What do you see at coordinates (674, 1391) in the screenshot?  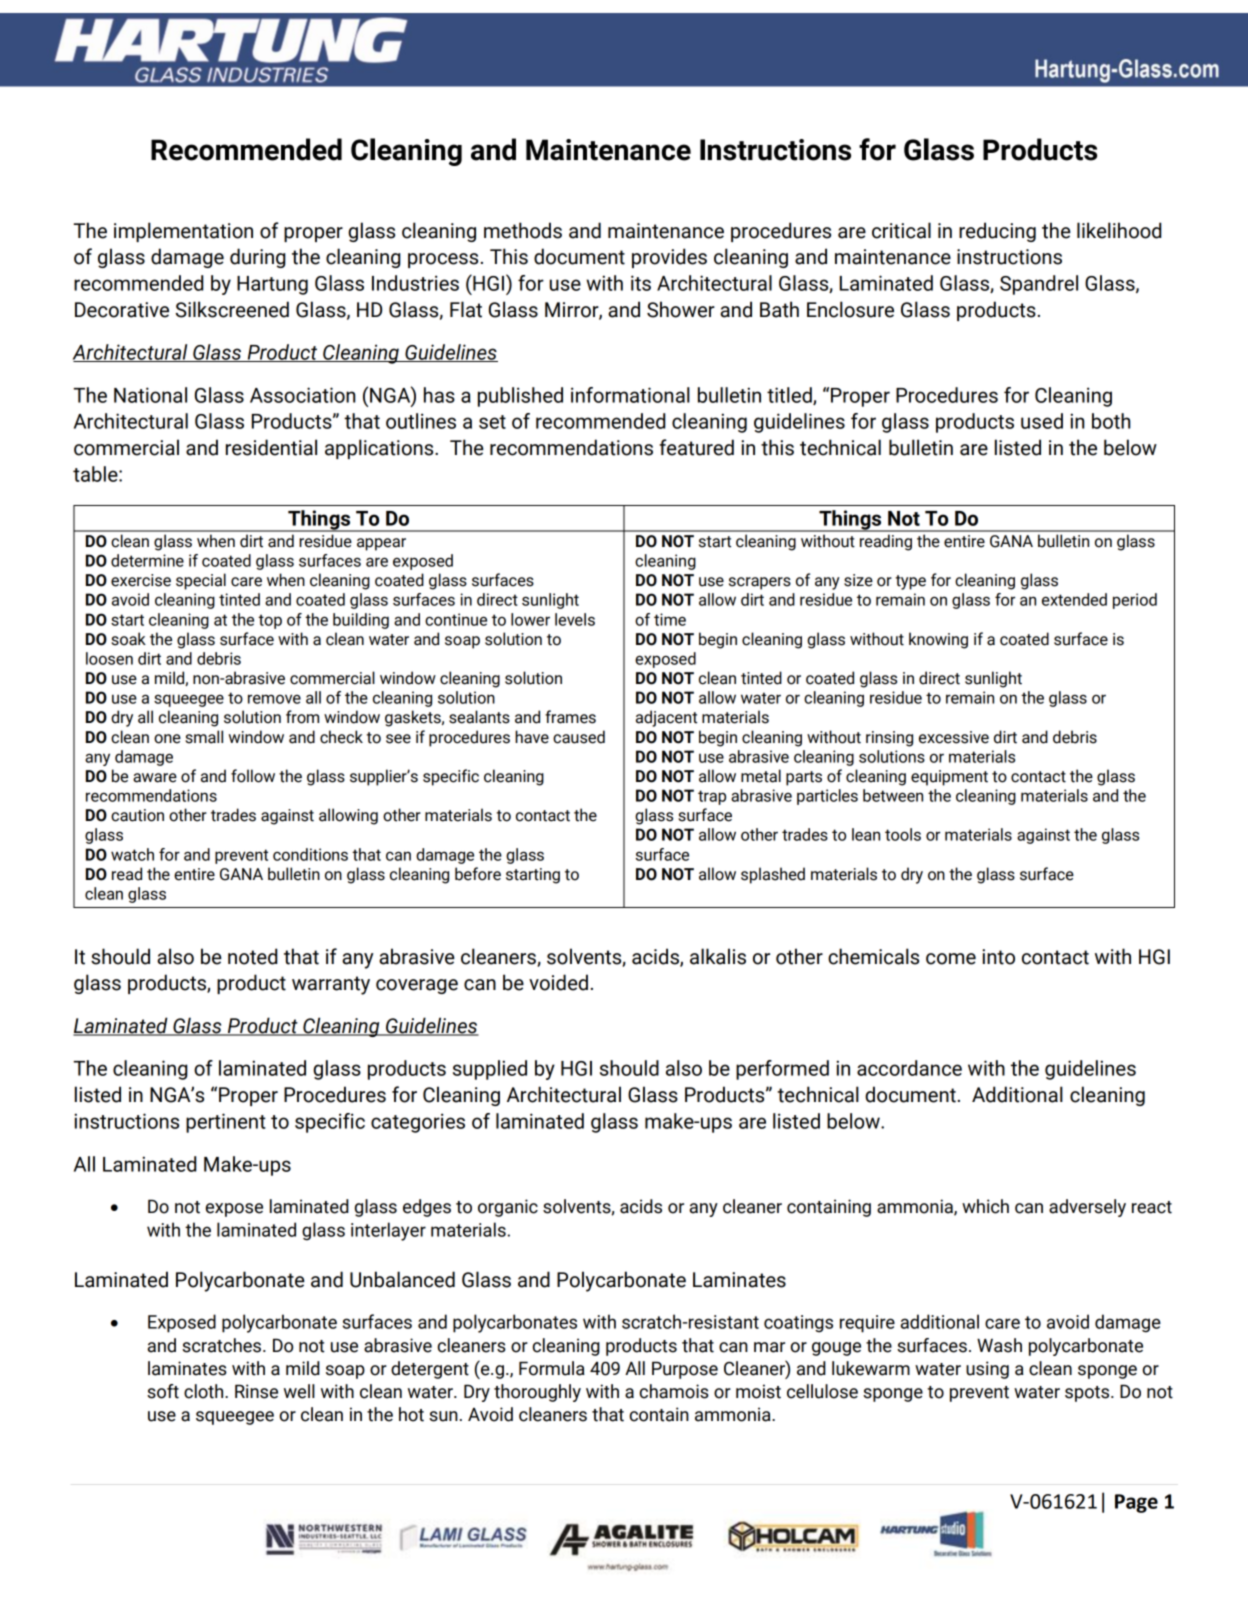 I see `chamois` at bounding box center [674, 1391].
